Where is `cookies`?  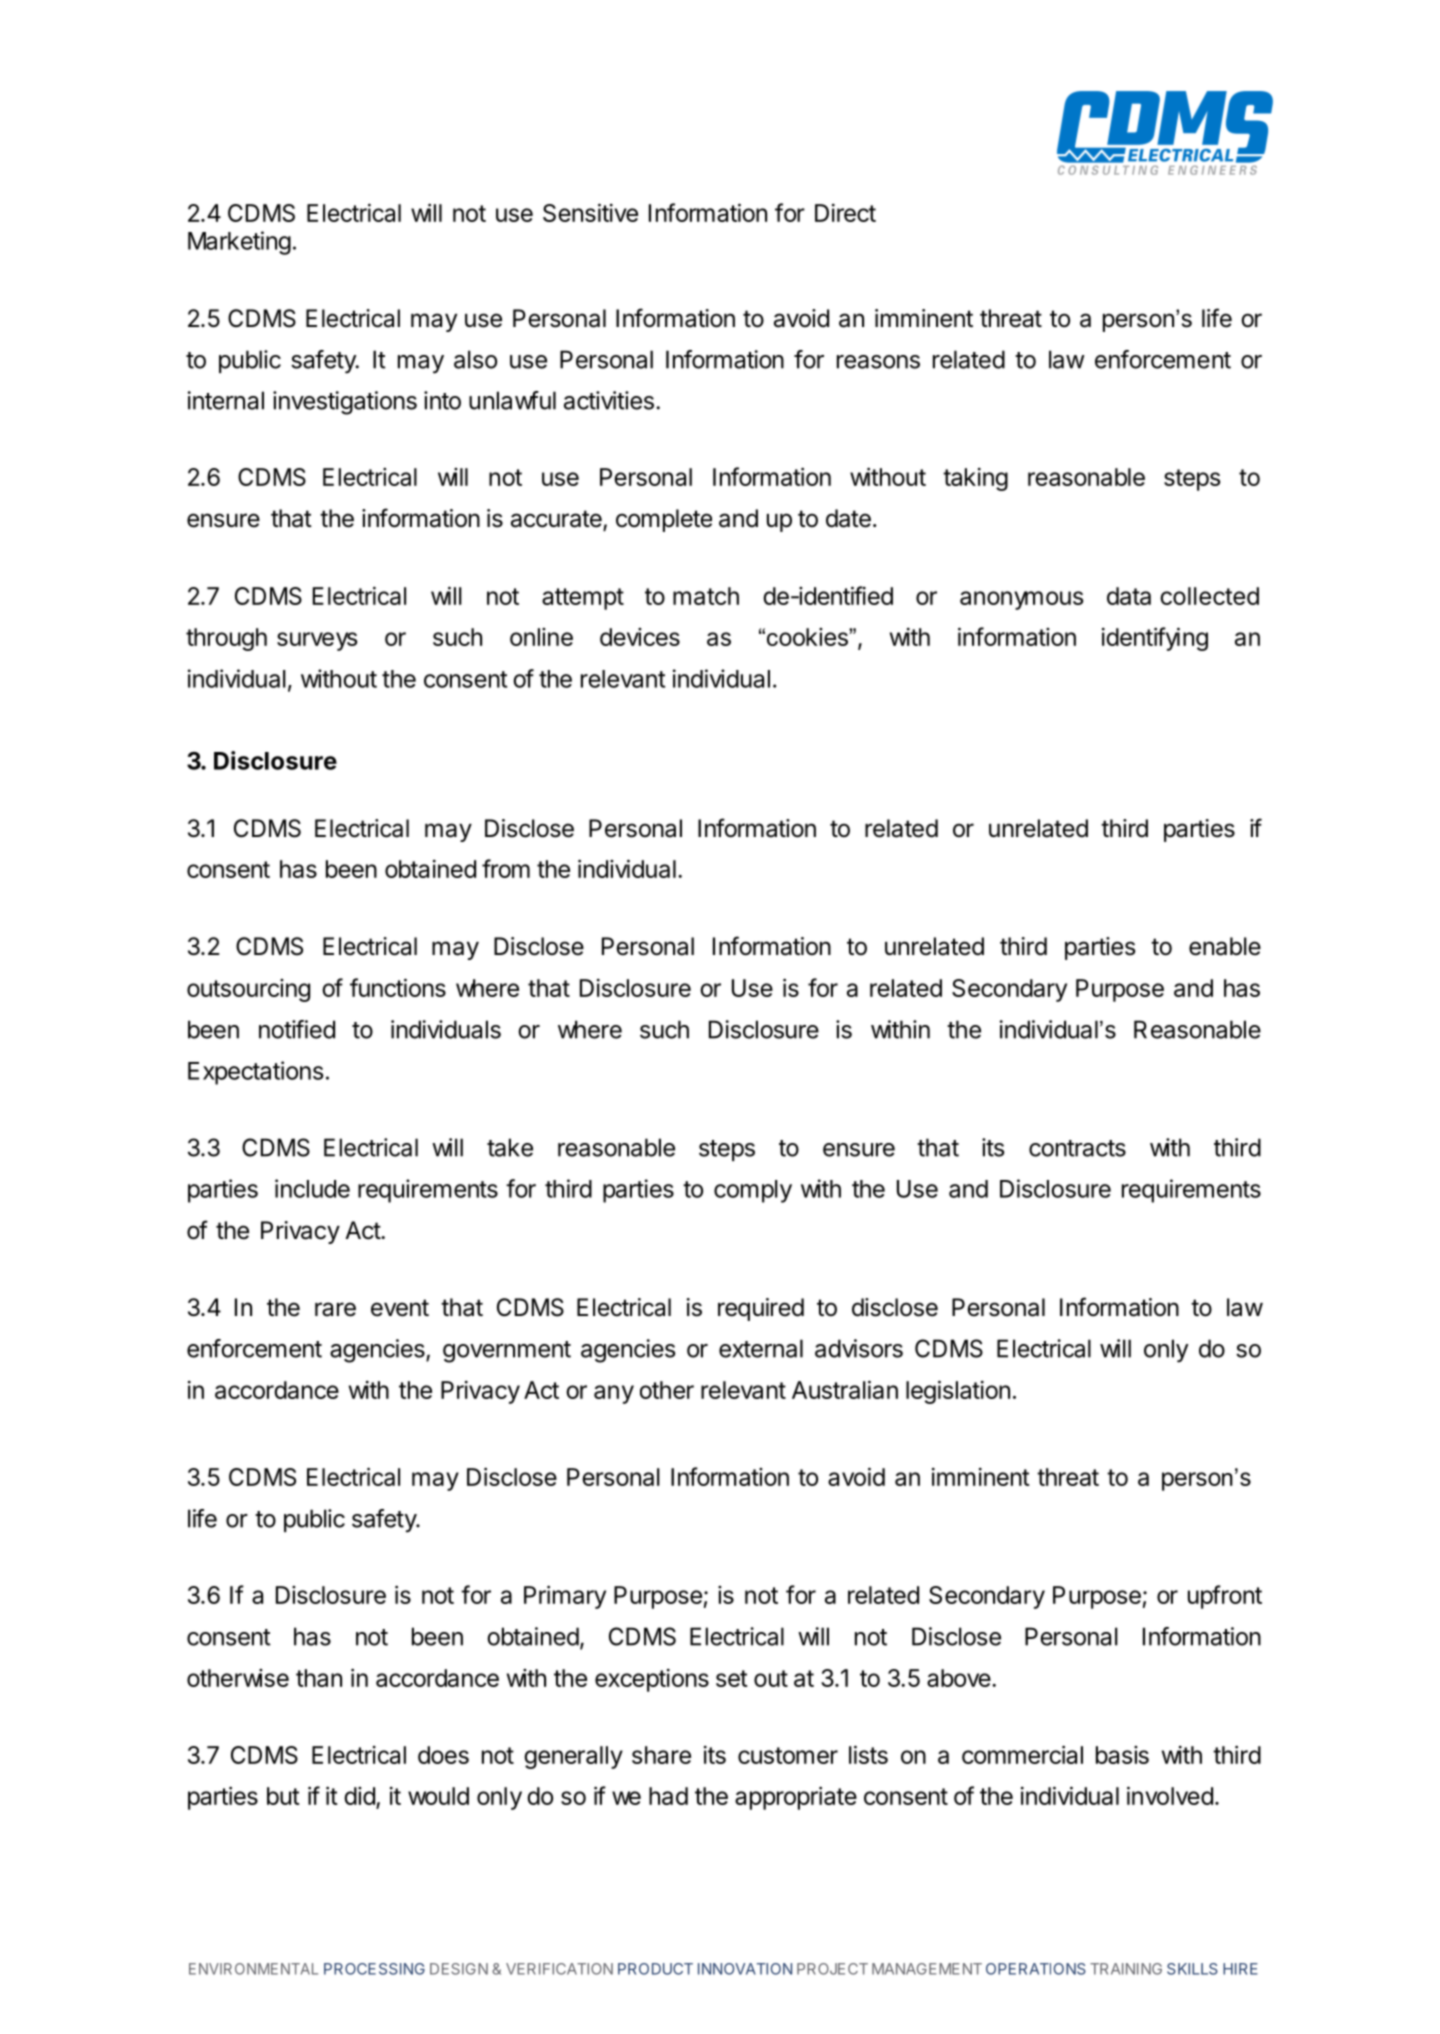
cookies is located at coordinates (808, 637).
